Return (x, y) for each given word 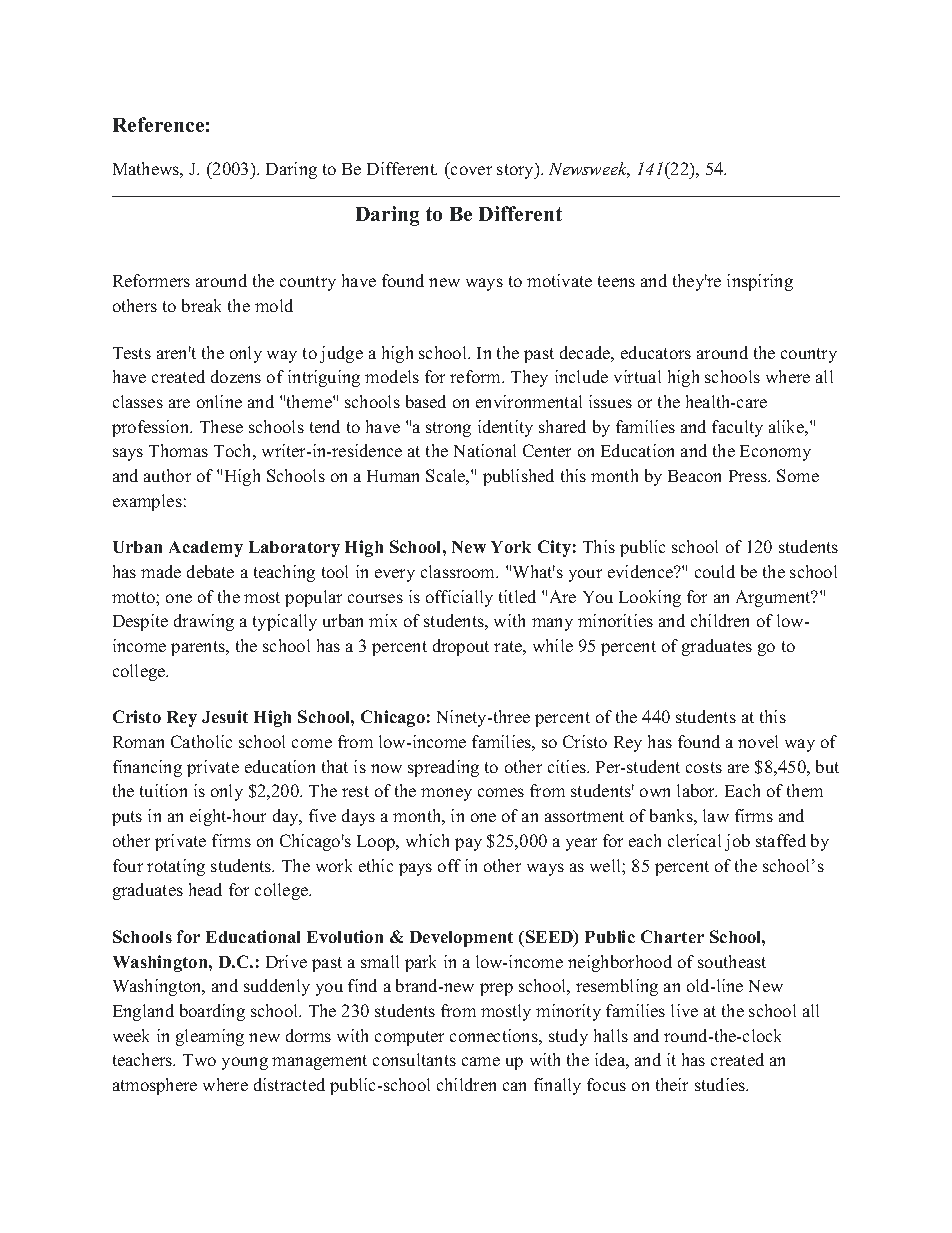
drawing (204, 622)
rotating (176, 867)
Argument (774, 598)
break (201, 305)
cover (470, 172)
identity (505, 428)
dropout (461, 647)
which (427, 840)
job (737, 842)
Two (199, 1060)
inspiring (760, 282)
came (481, 1061)
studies (721, 1084)
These (221, 426)
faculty (737, 428)
